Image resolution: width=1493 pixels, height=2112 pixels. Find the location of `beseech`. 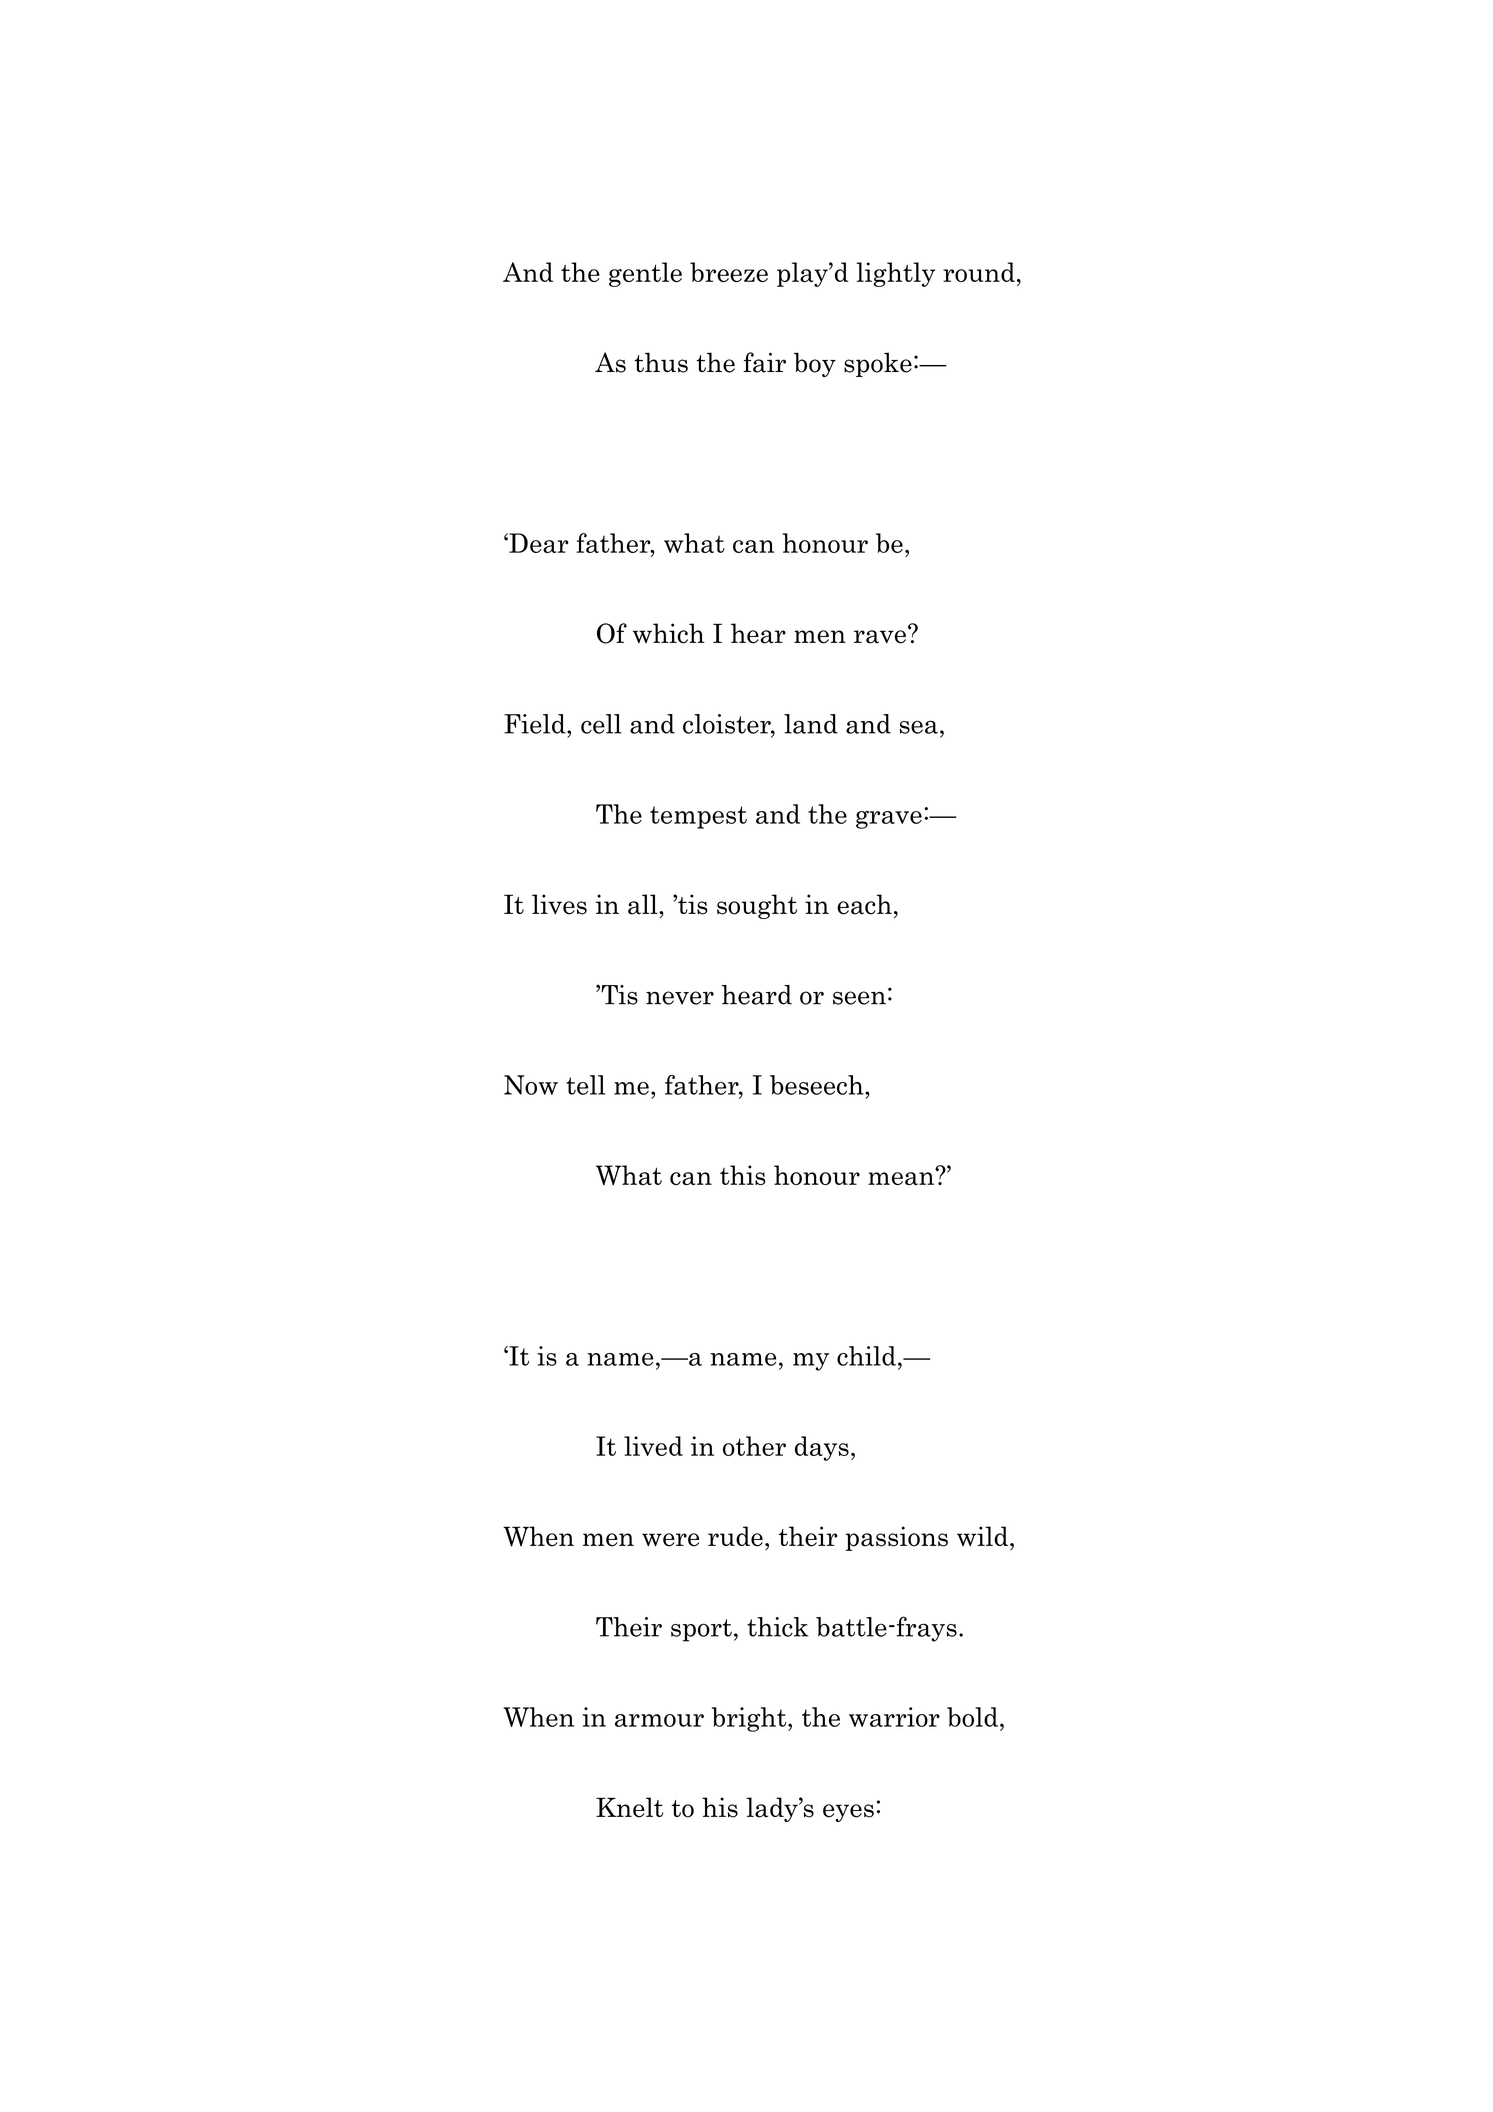

beseech is located at coordinates (818, 1085).
